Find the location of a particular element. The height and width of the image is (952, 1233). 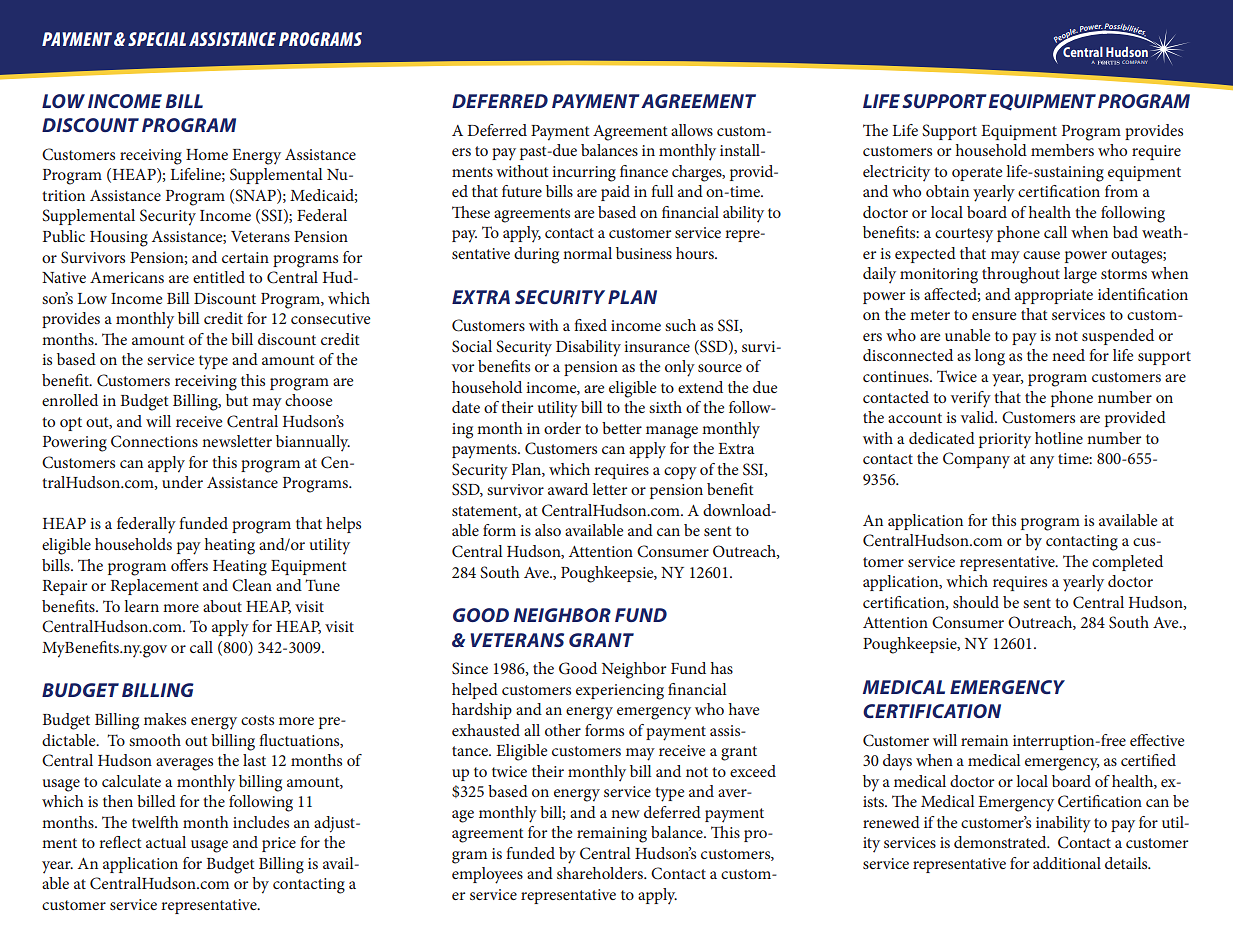

but is located at coordinates (237, 400).
